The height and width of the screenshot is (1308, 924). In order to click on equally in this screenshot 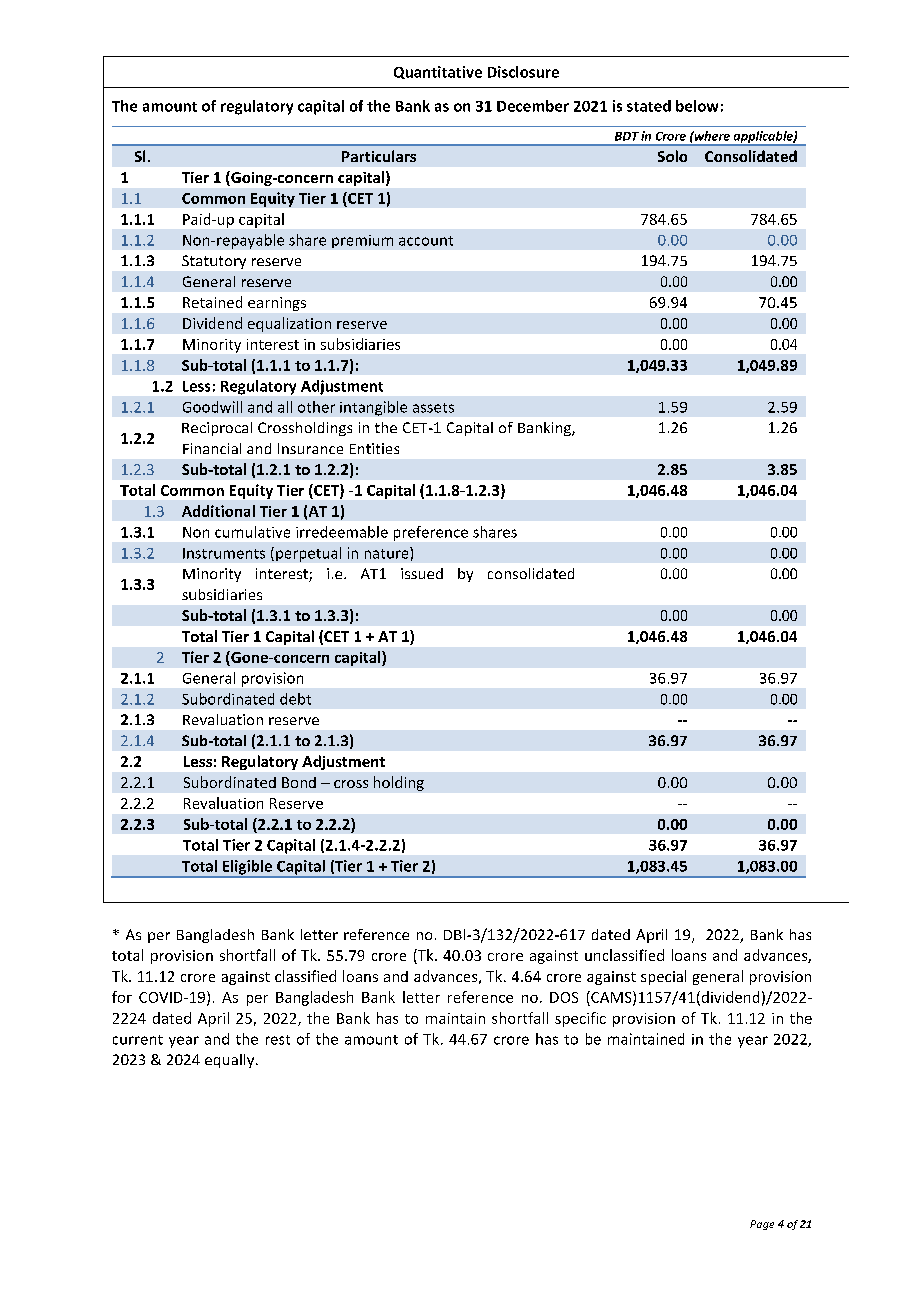, I will do `click(231, 1061)`.
